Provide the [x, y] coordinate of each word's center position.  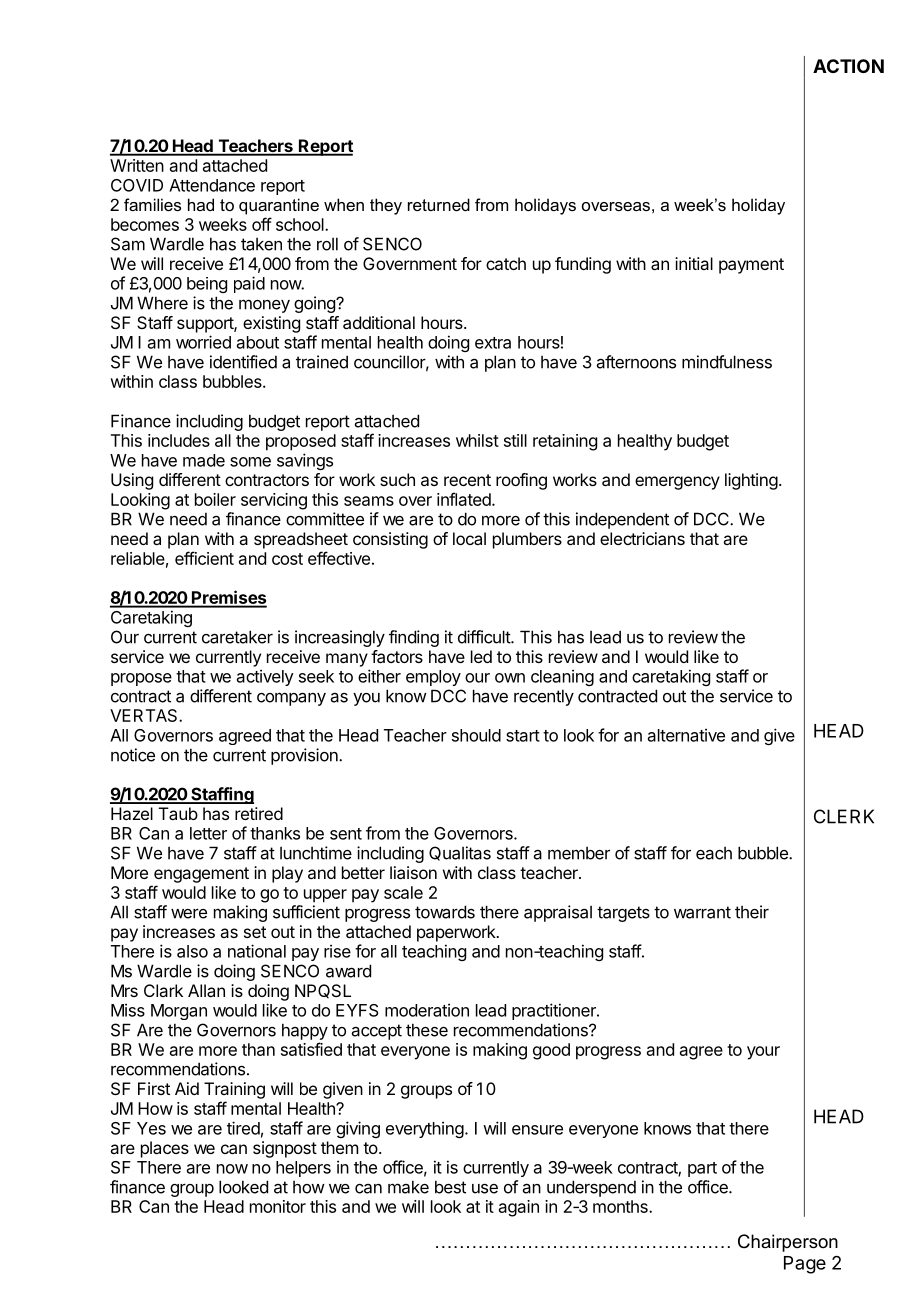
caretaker [237, 637]
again [519, 1208]
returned [439, 204]
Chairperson [788, 1243]
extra [493, 343]
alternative [686, 735]
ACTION [848, 66]
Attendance [212, 185]
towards [445, 912]
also [192, 951]
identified [243, 362]
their [752, 912]
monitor [278, 1206]
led [481, 656]
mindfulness [727, 362]
